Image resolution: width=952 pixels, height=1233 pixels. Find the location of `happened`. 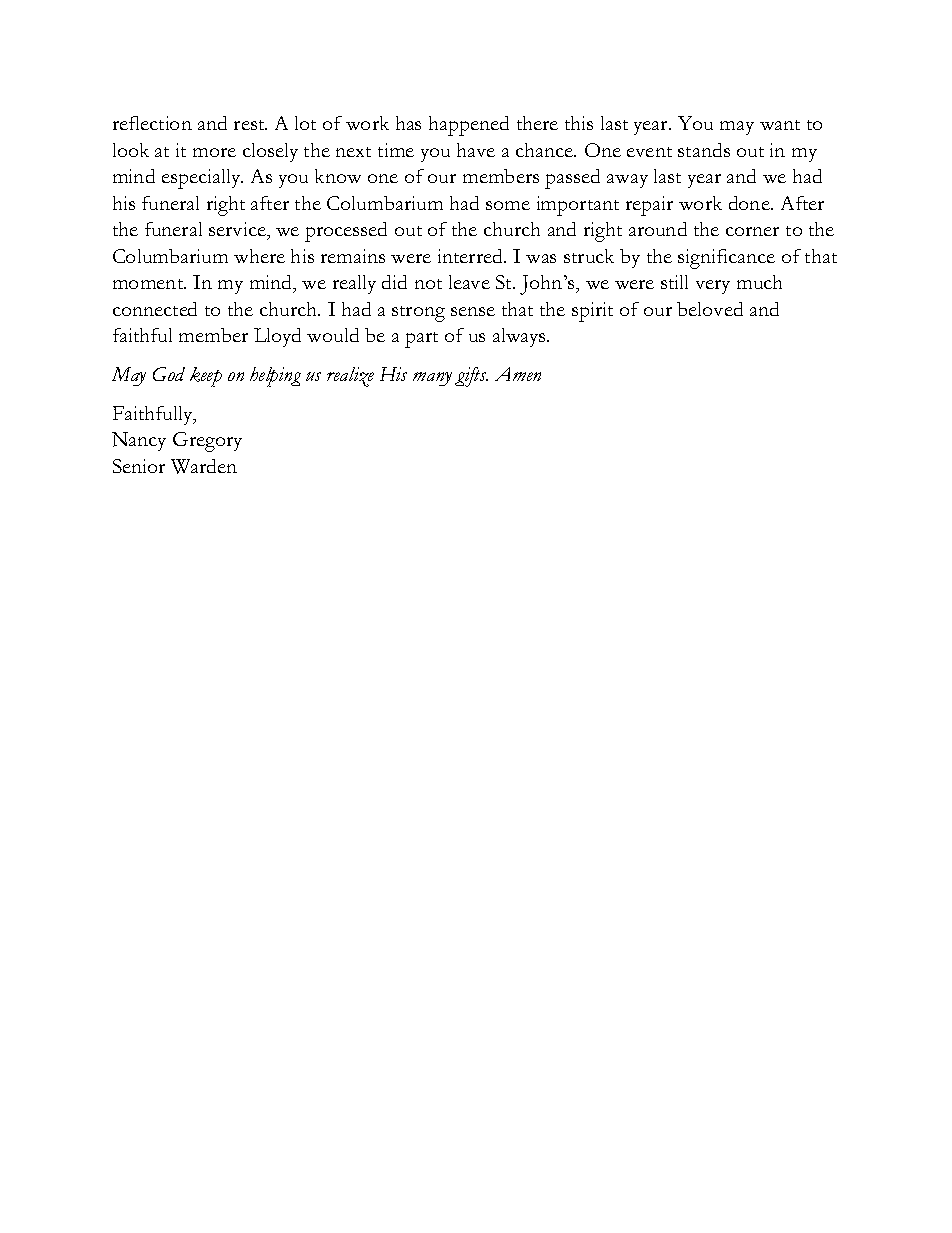

happened is located at coordinates (469, 126).
